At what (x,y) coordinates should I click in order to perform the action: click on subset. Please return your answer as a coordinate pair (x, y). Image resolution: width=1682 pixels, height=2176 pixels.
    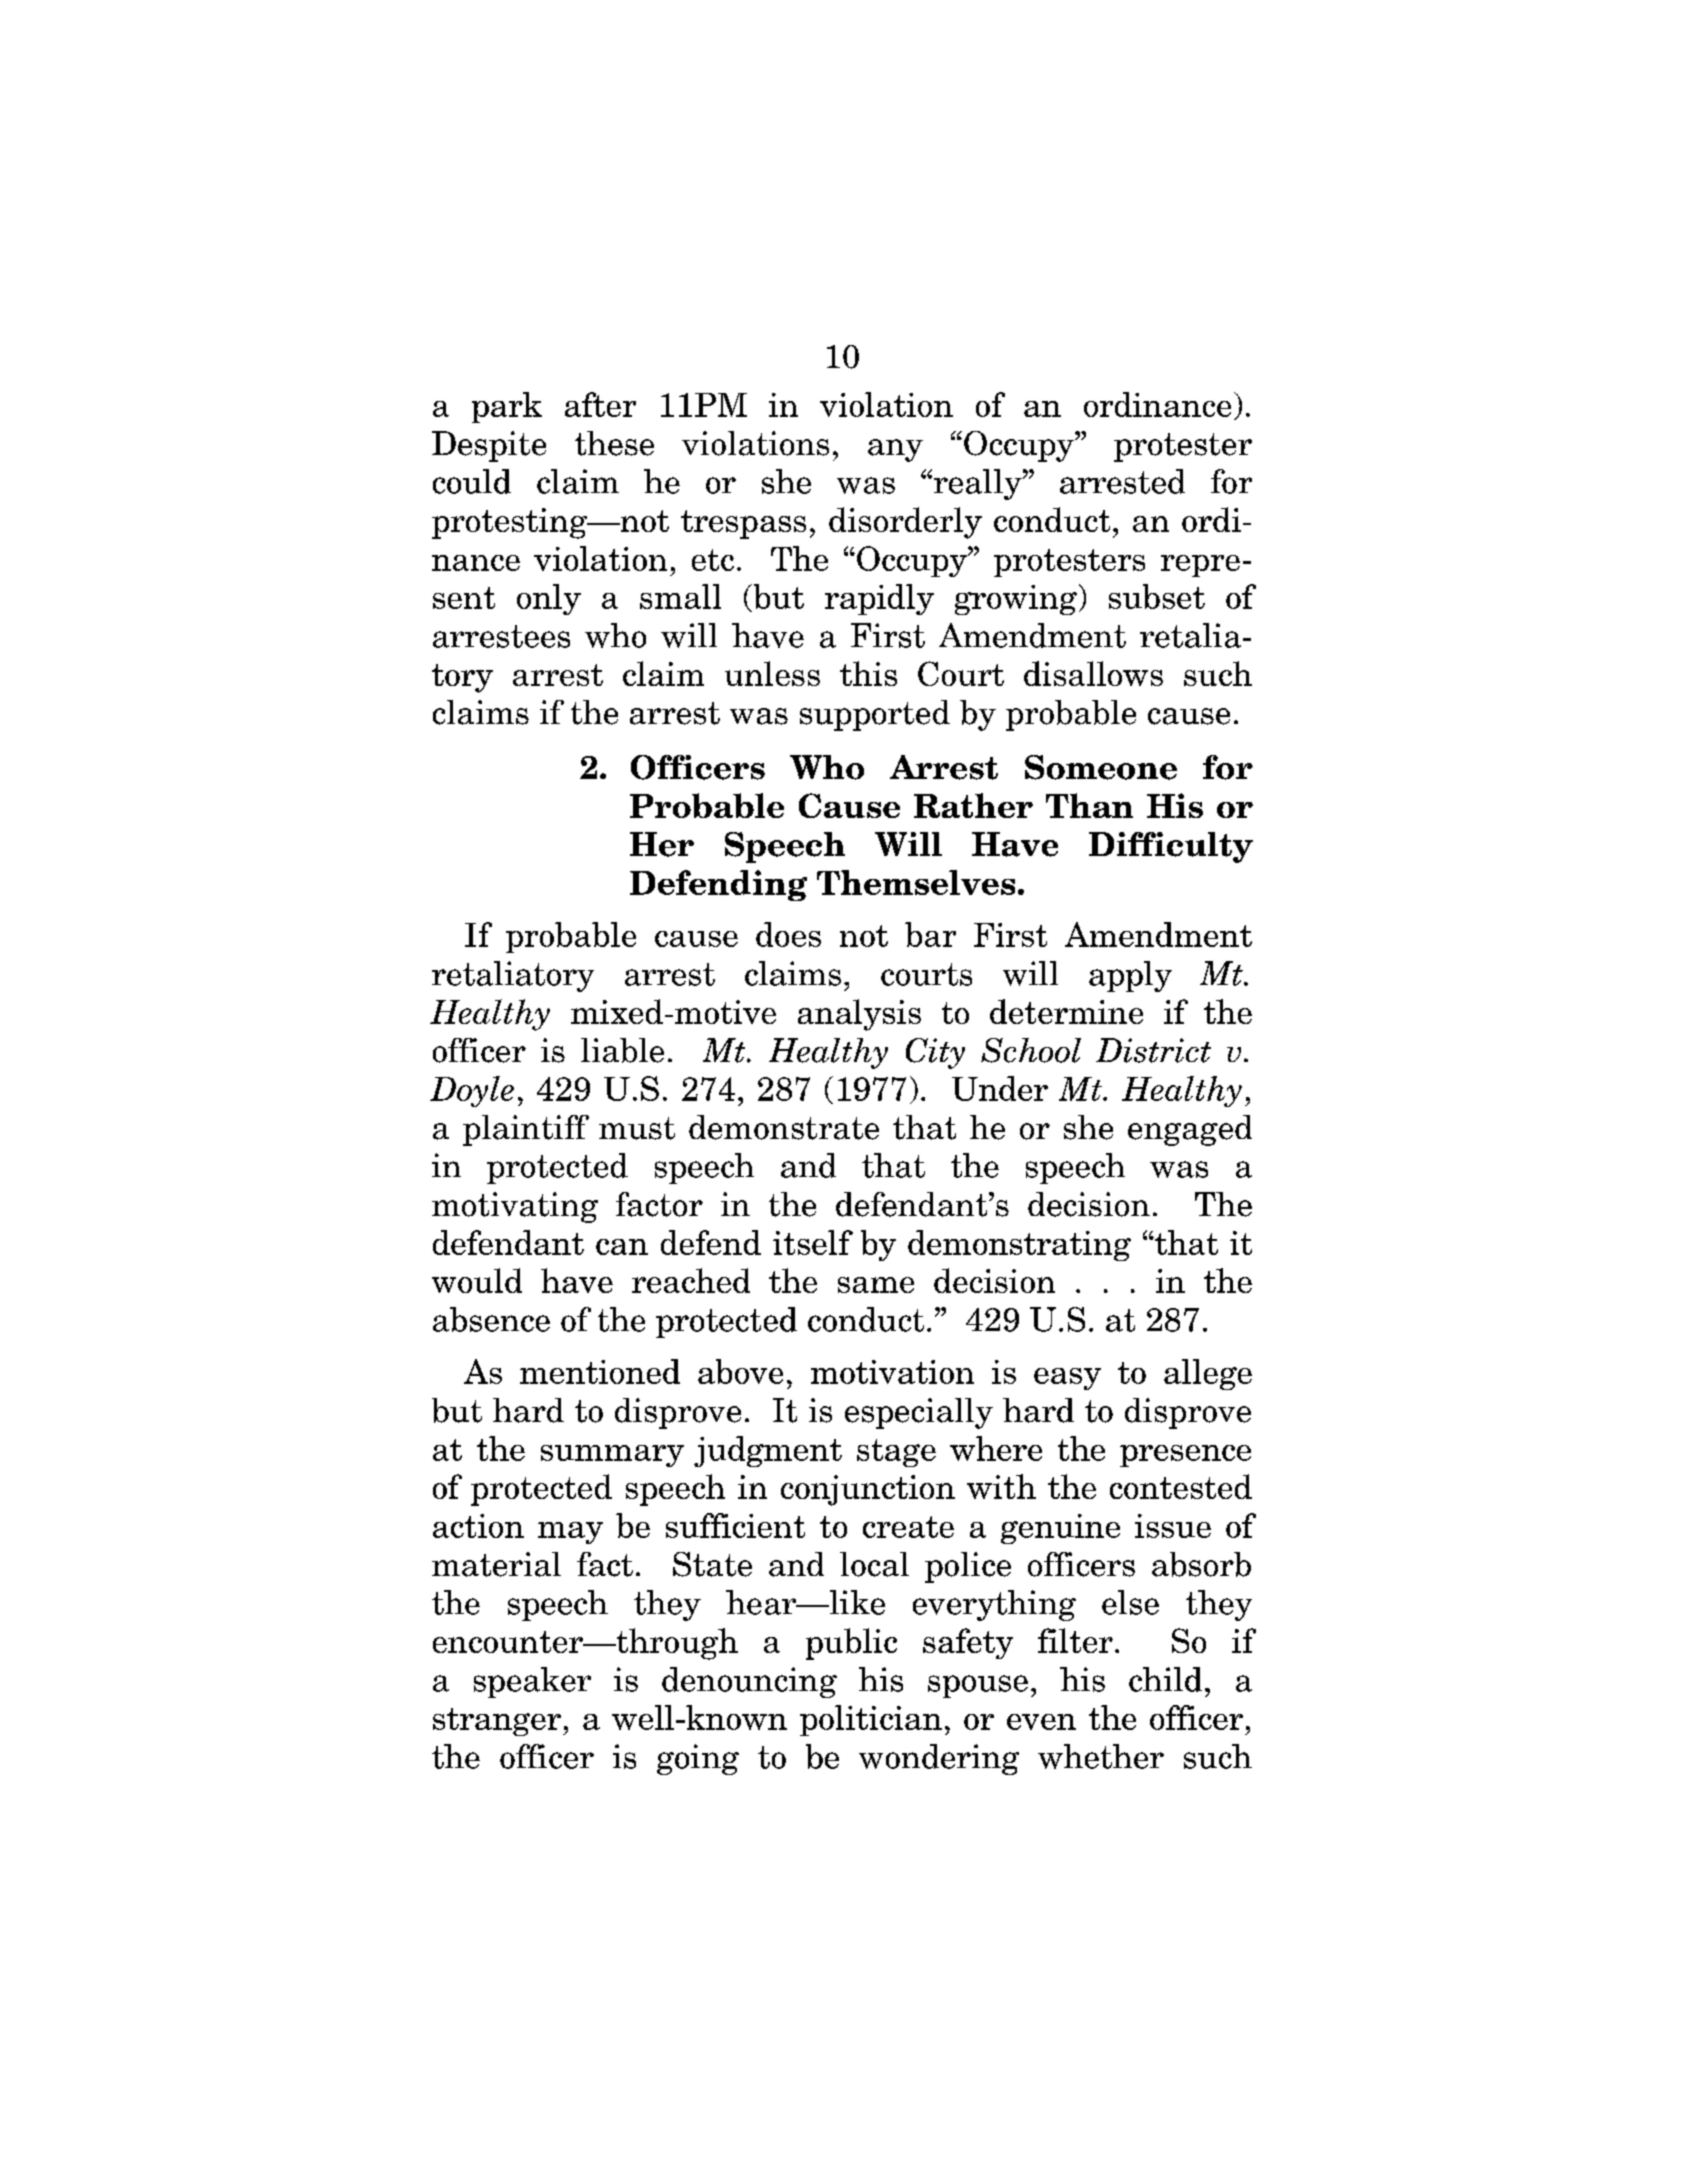
    Looking at the image, I should click on (1157, 596).
